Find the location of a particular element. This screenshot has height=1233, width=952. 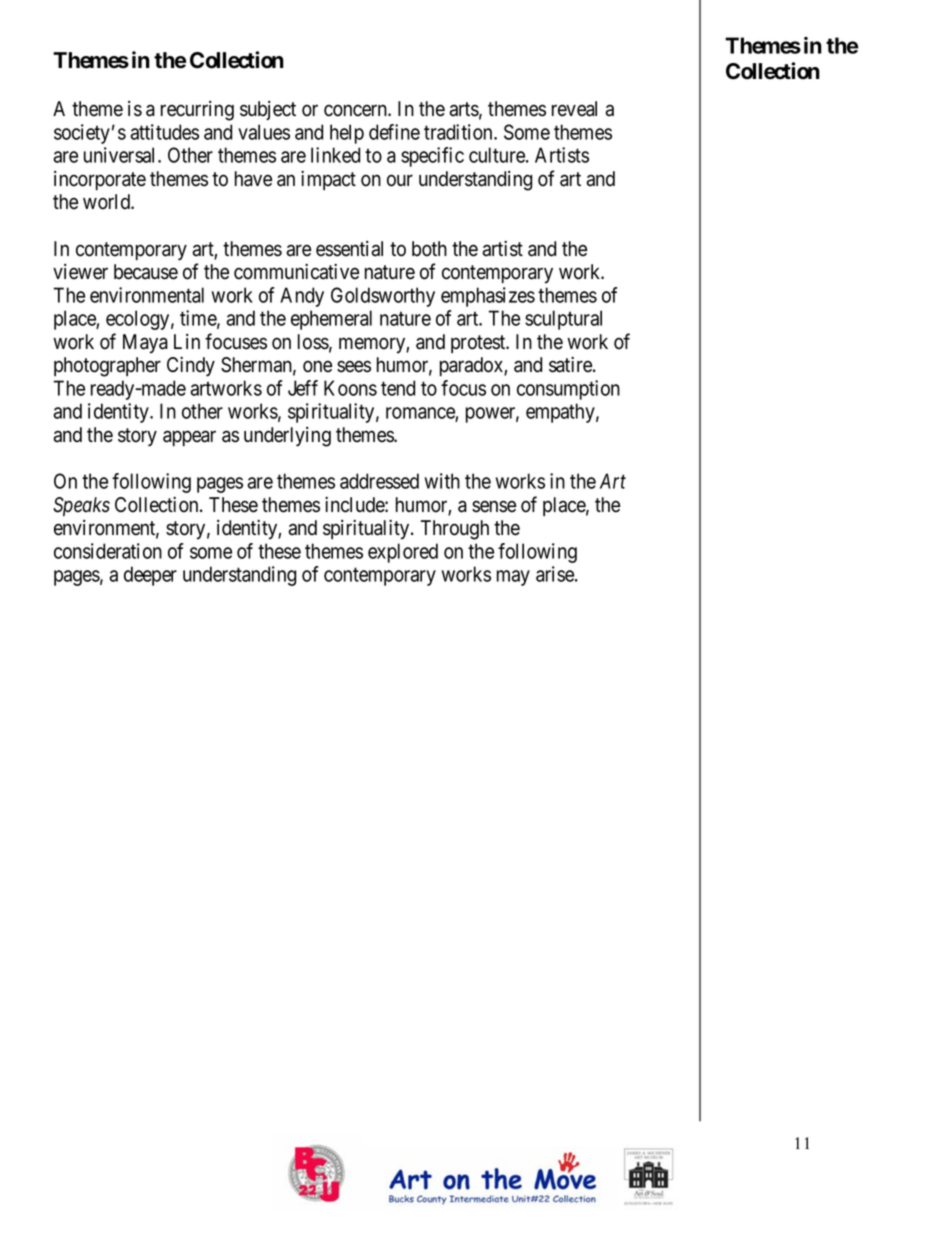

consumption is located at coordinates (568, 390).
